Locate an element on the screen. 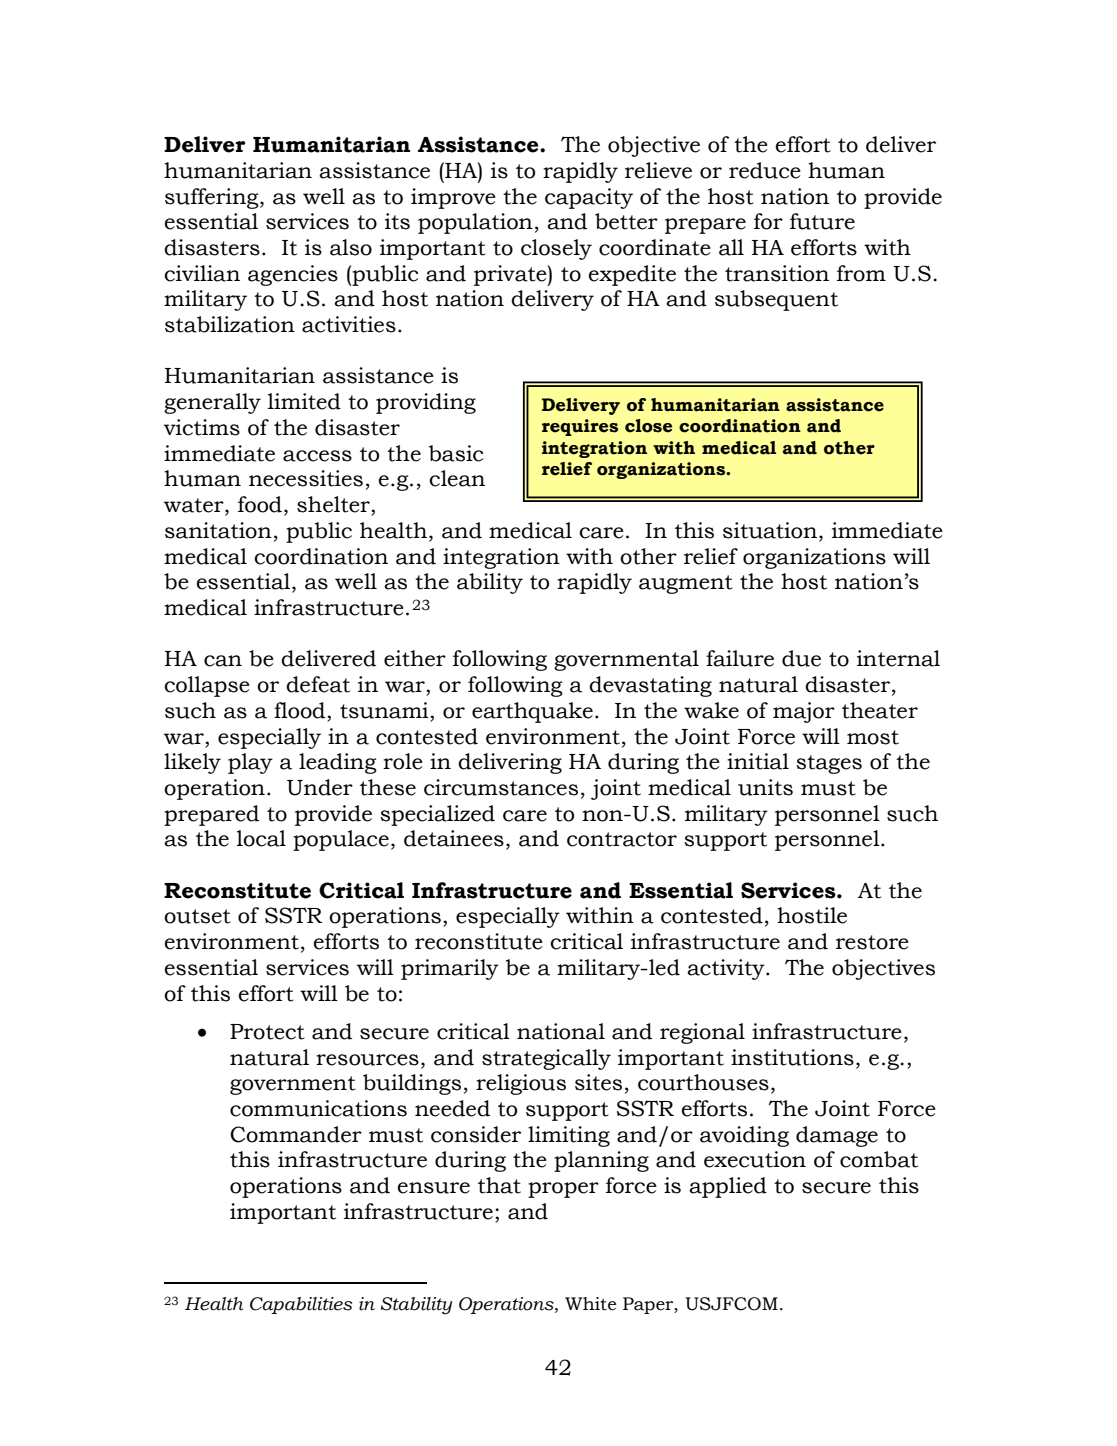  requires is located at coordinates (580, 427).
